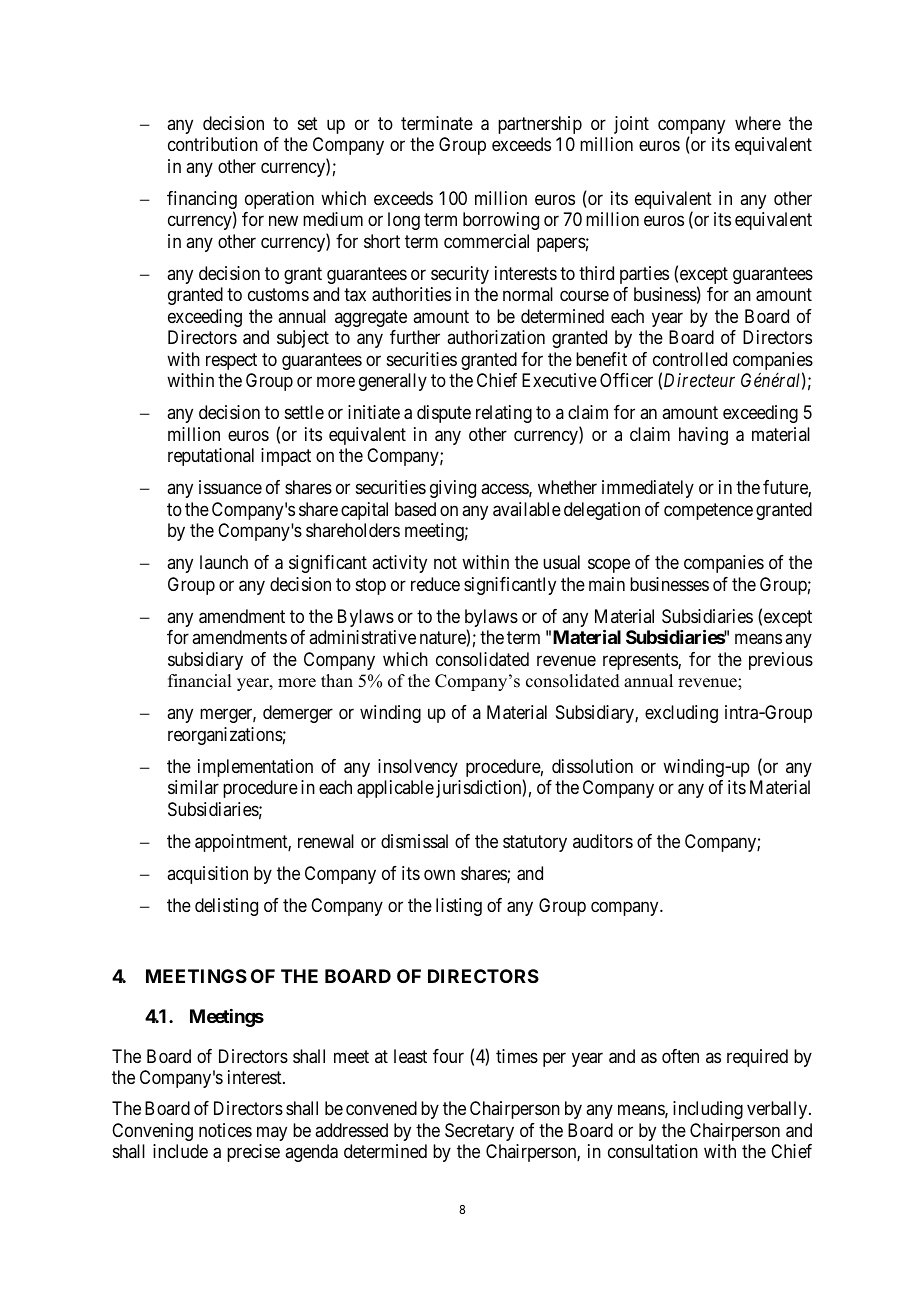 The width and height of the screenshot is (924, 1308). Describe the element at coordinates (540, 125) in the screenshot. I see `partnership` at that location.
